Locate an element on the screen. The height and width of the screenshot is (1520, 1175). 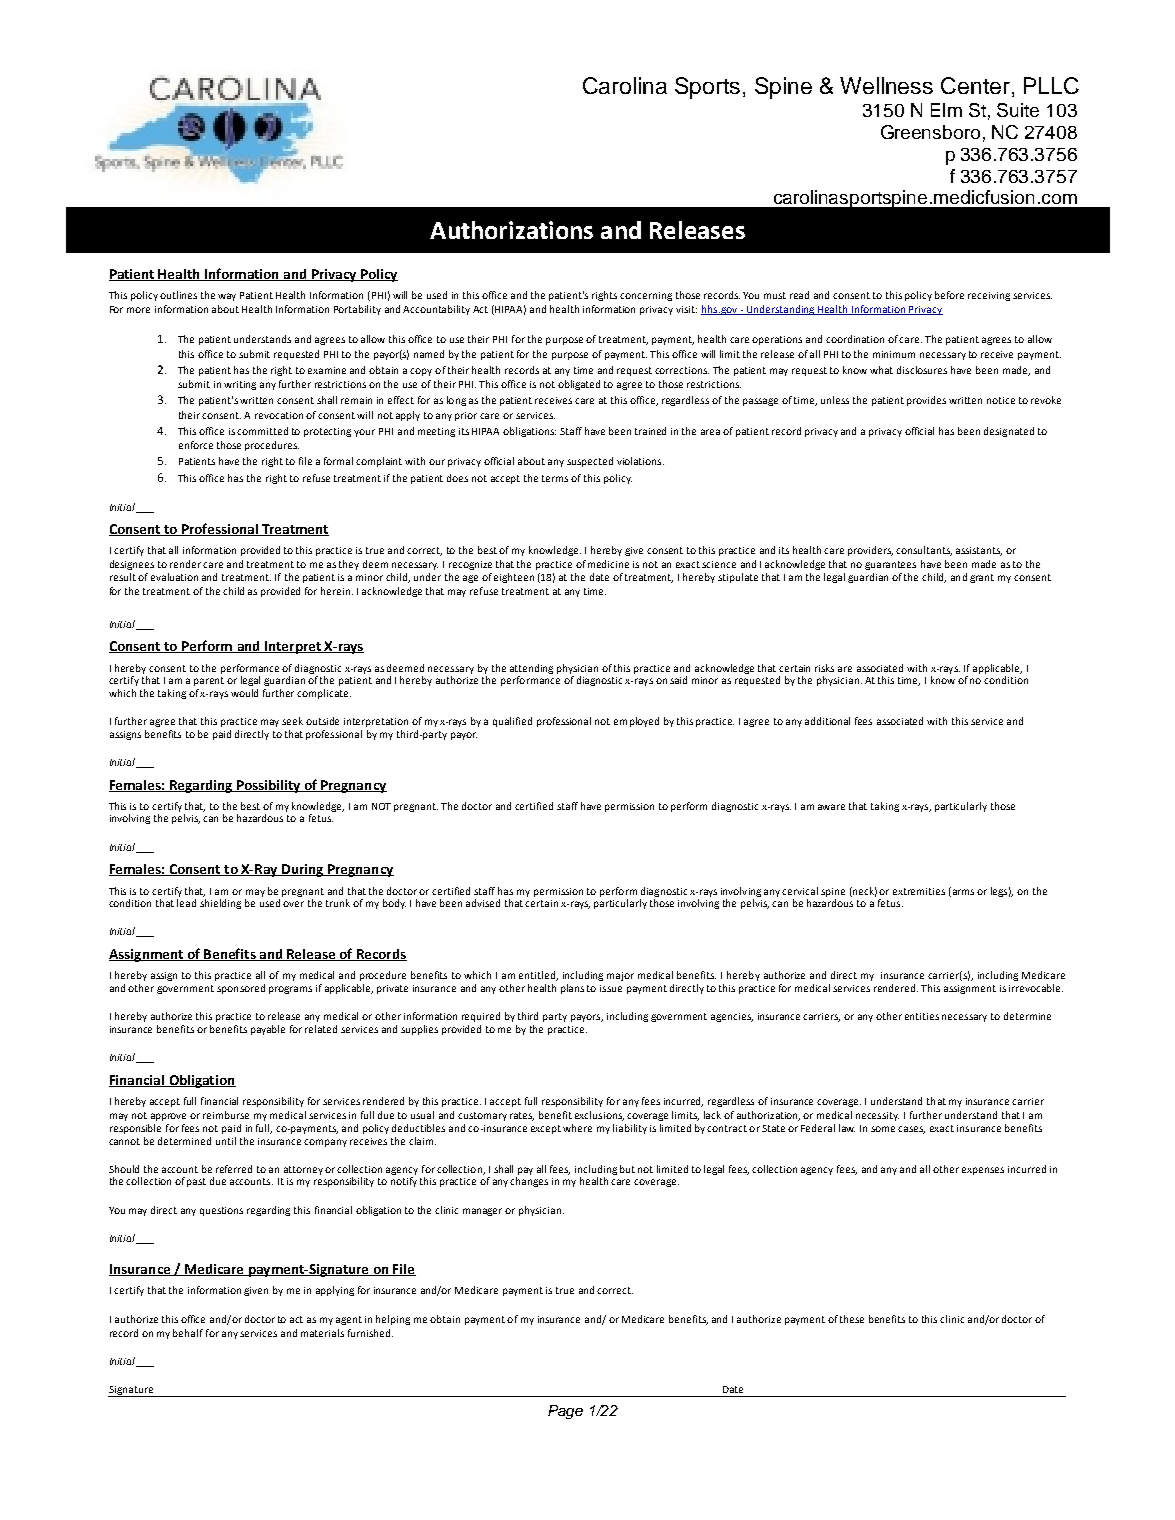
Greensboro is located at coordinates (930, 132).
